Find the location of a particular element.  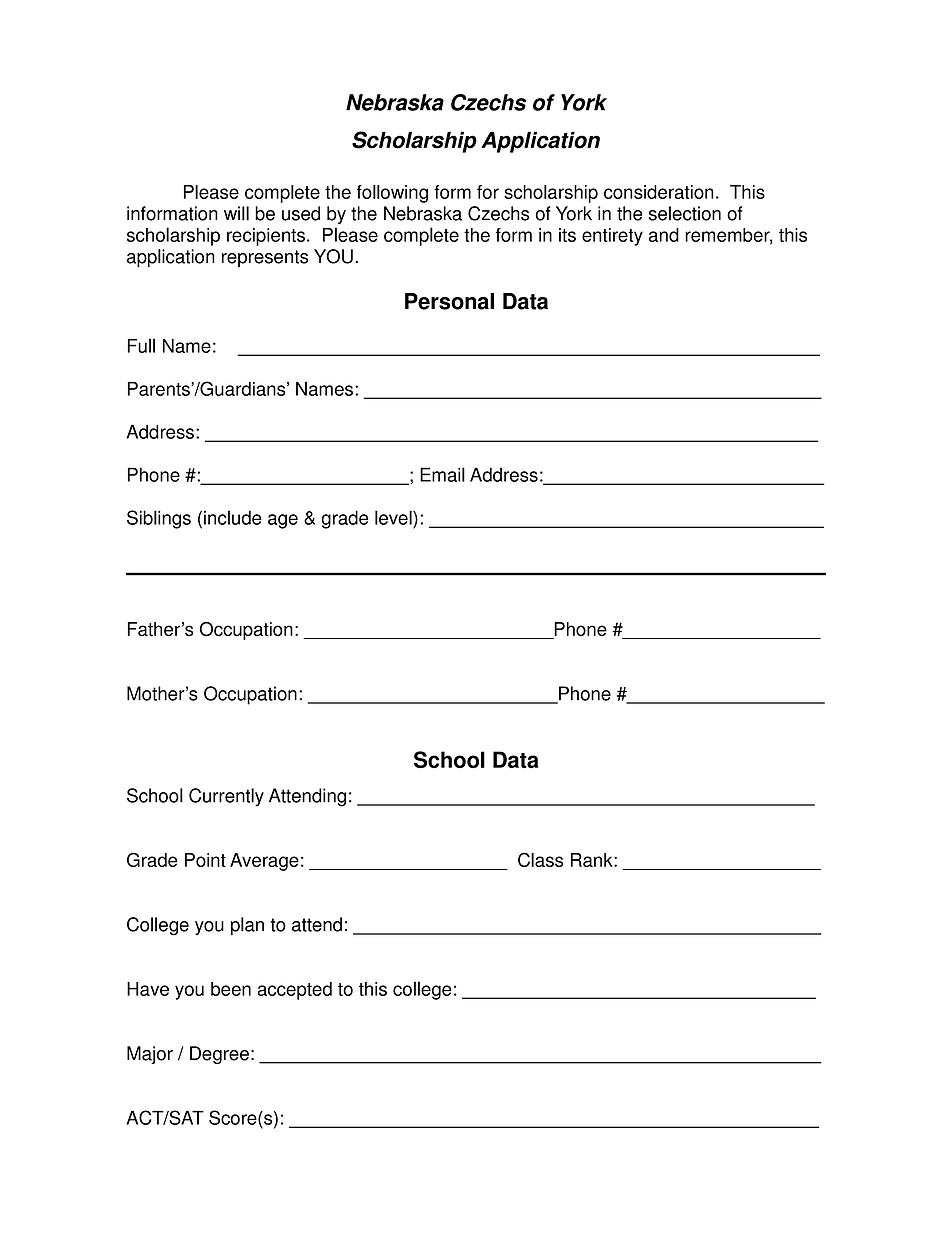

Full is located at coordinates (141, 345).
